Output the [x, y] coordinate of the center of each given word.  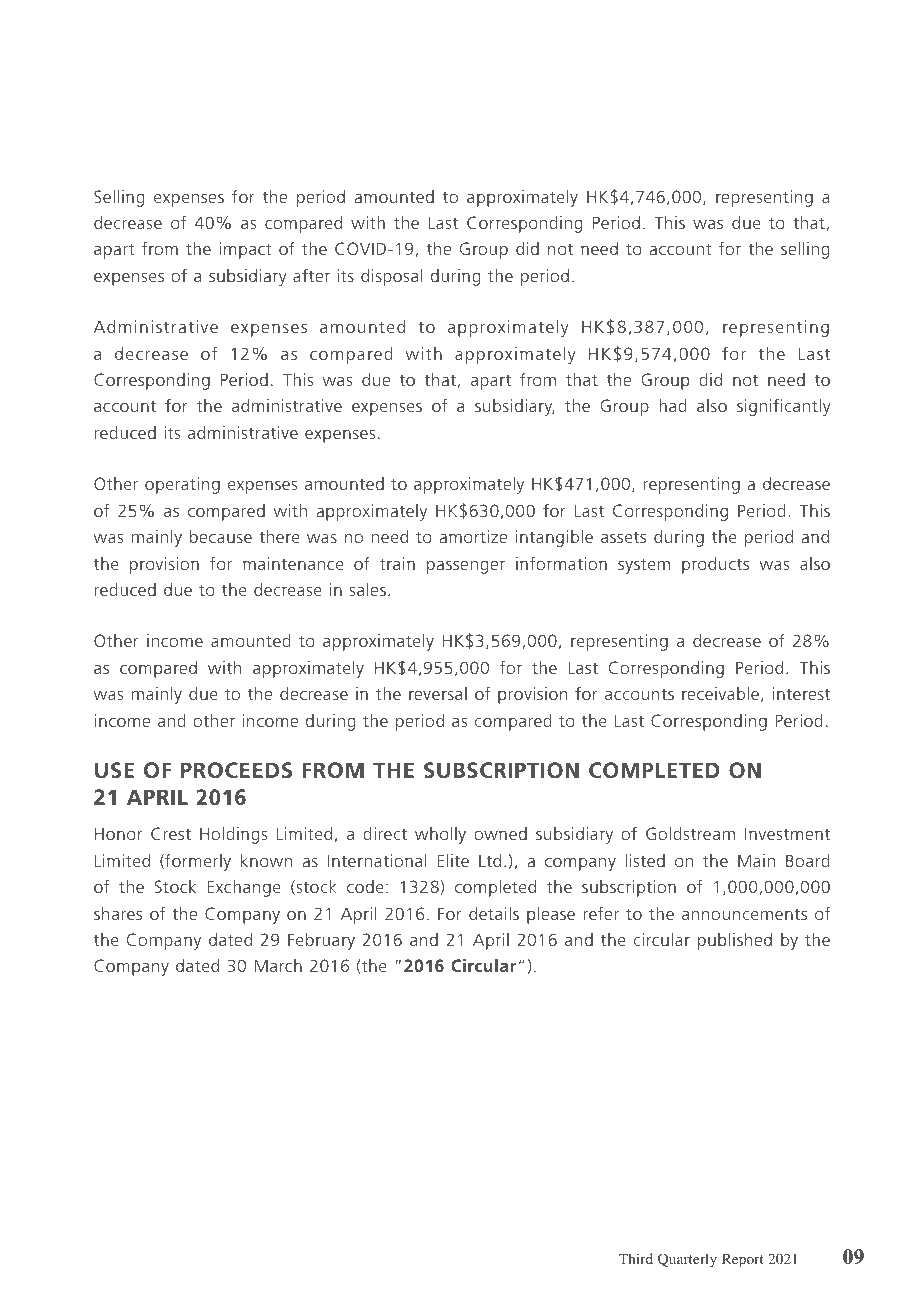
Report [743, 1261]
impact [245, 250]
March [278, 965]
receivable [720, 693]
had [673, 405]
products [715, 565]
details [494, 913]
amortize [473, 536]
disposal [392, 277]
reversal [438, 693]
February [321, 941]
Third [636, 1258]
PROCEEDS [236, 770]
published [735, 941]
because [221, 536]
